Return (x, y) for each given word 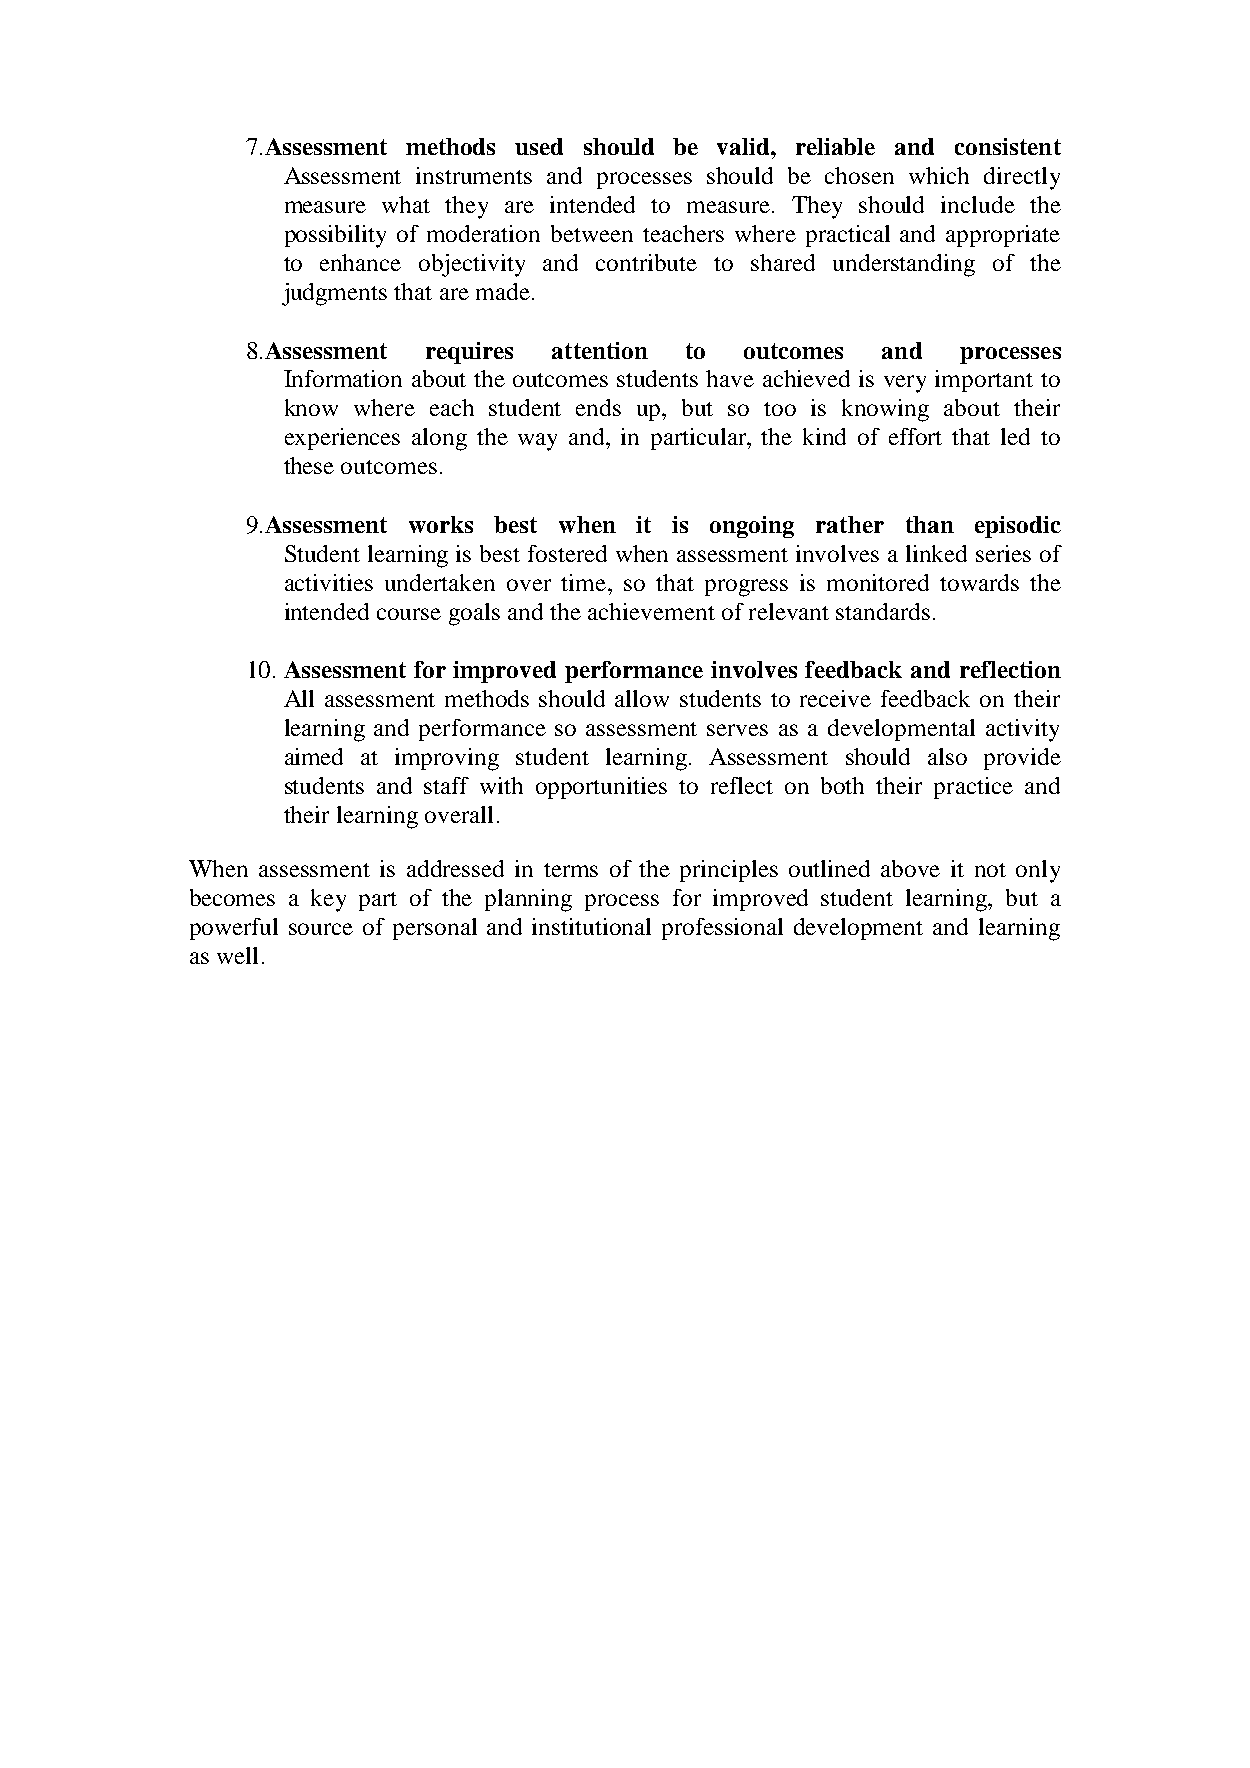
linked (936, 553)
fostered (567, 553)
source (321, 929)
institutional (591, 926)
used (539, 146)
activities (329, 582)
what (406, 204)
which (939, 175)
